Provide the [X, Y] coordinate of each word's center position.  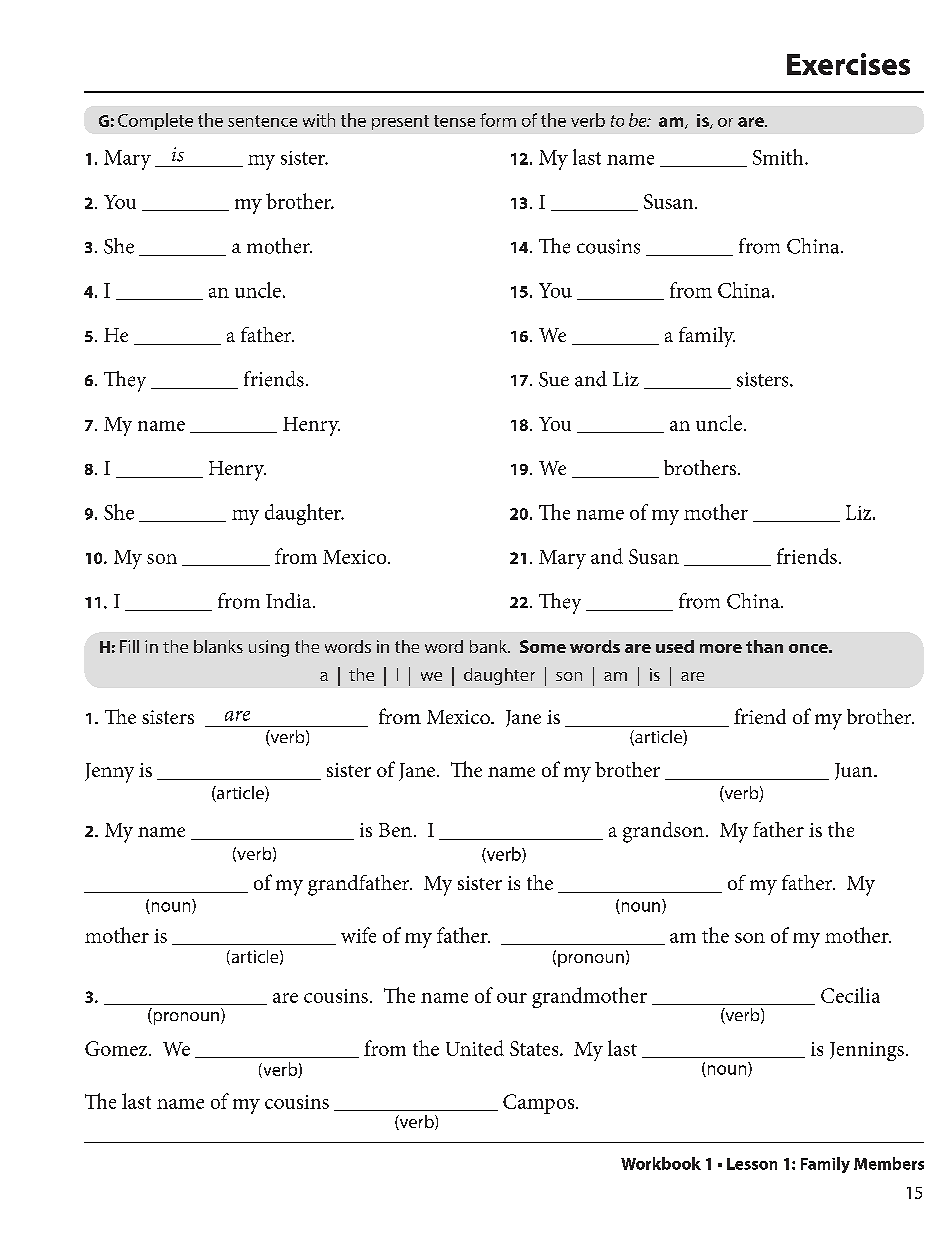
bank [490, 646]
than [764, 646]
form [498, 120]
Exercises [848, 64]
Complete [155, 121]
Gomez [117, 1048]
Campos [540, 1104]
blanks [218, 646]
